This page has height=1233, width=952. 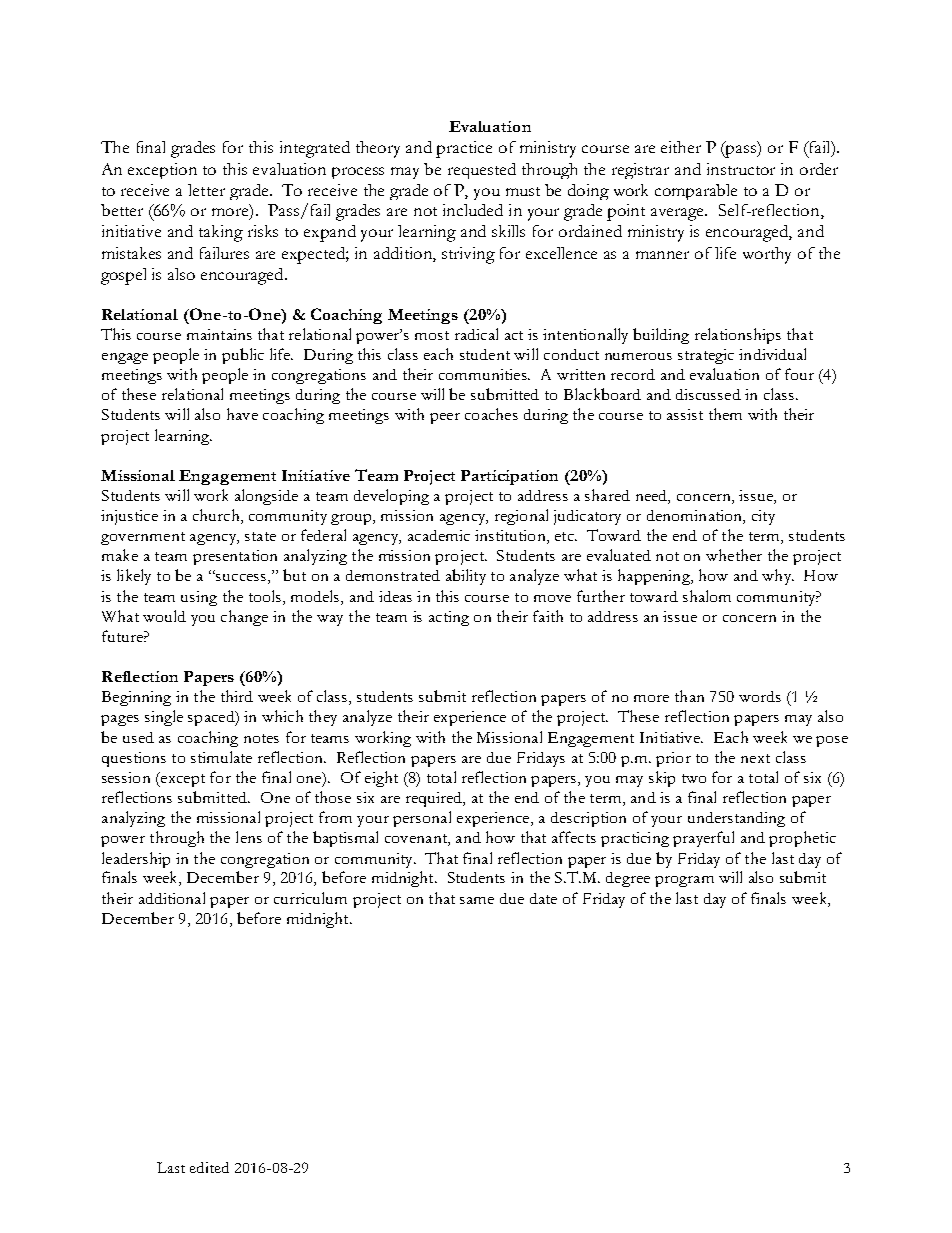 I want to click on requested, so click(x=482, y=171).
